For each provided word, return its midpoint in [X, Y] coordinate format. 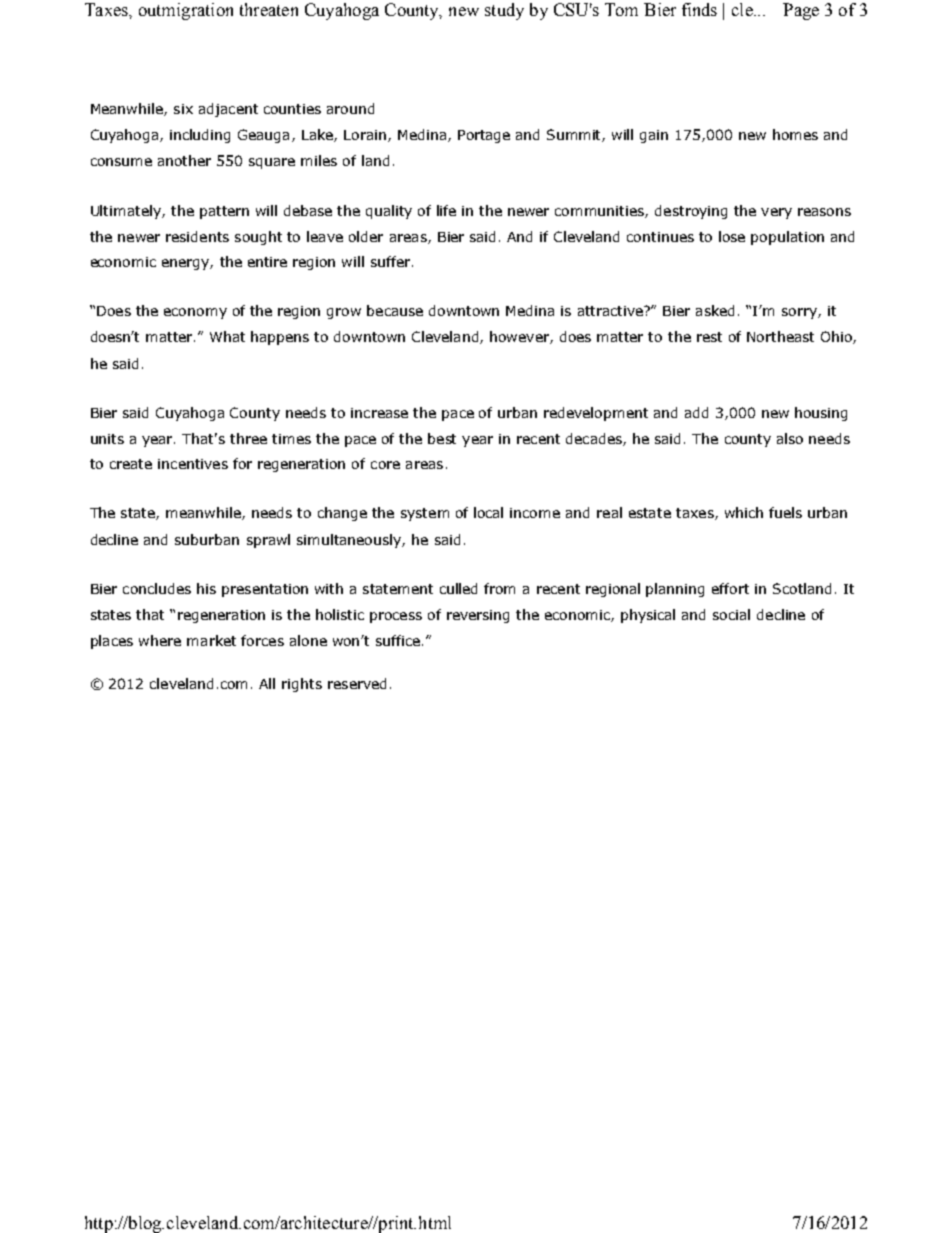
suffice [398, 640]
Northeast [780, 336]
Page [801, 11]
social [731, 614]
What [227, 336]
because [395, 310]
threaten [269, 9]
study [504, 11]
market [211, 640]
